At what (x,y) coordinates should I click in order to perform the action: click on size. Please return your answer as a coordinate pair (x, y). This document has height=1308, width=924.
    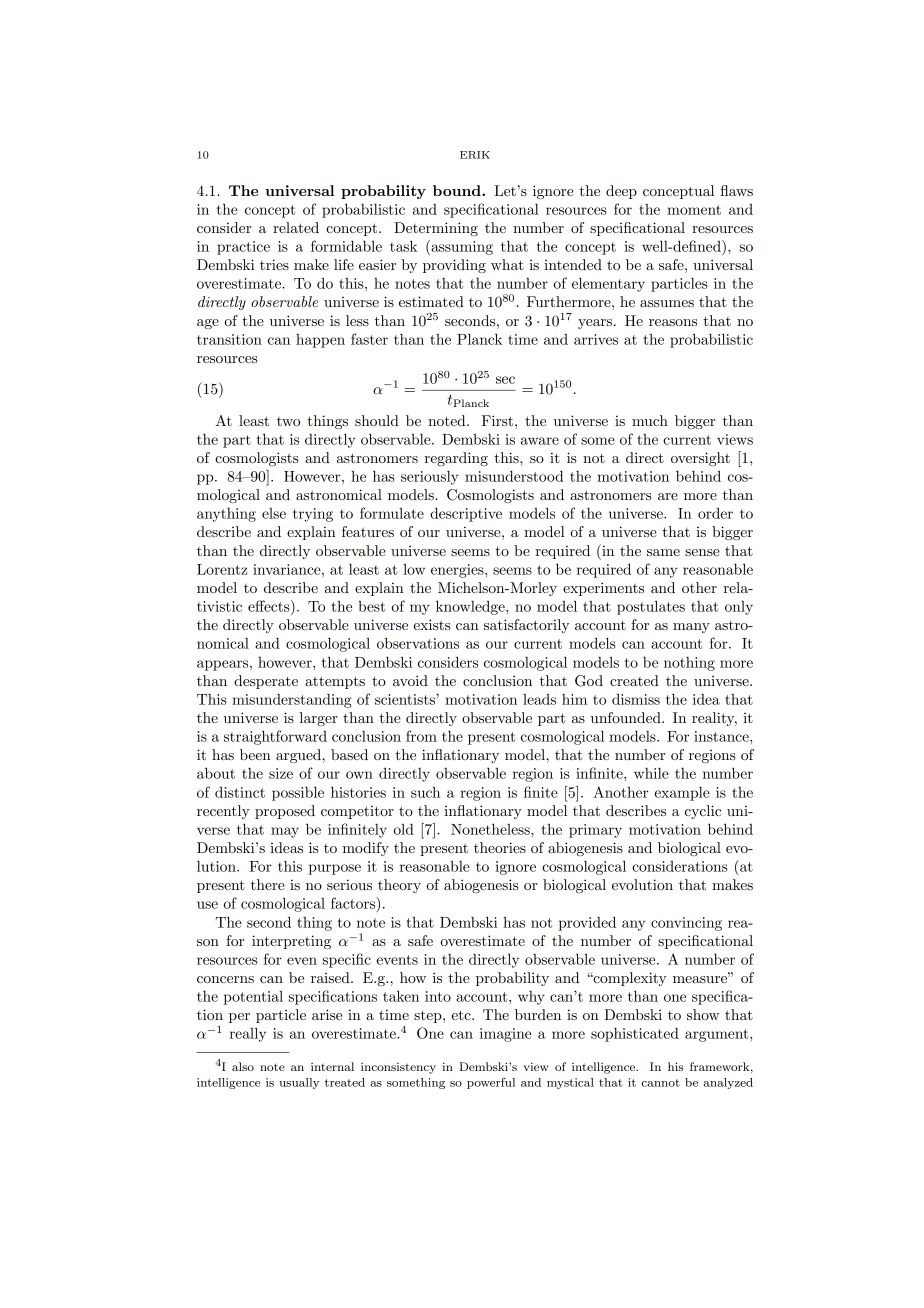
    Looking at the image, I should click on (281, 773).
